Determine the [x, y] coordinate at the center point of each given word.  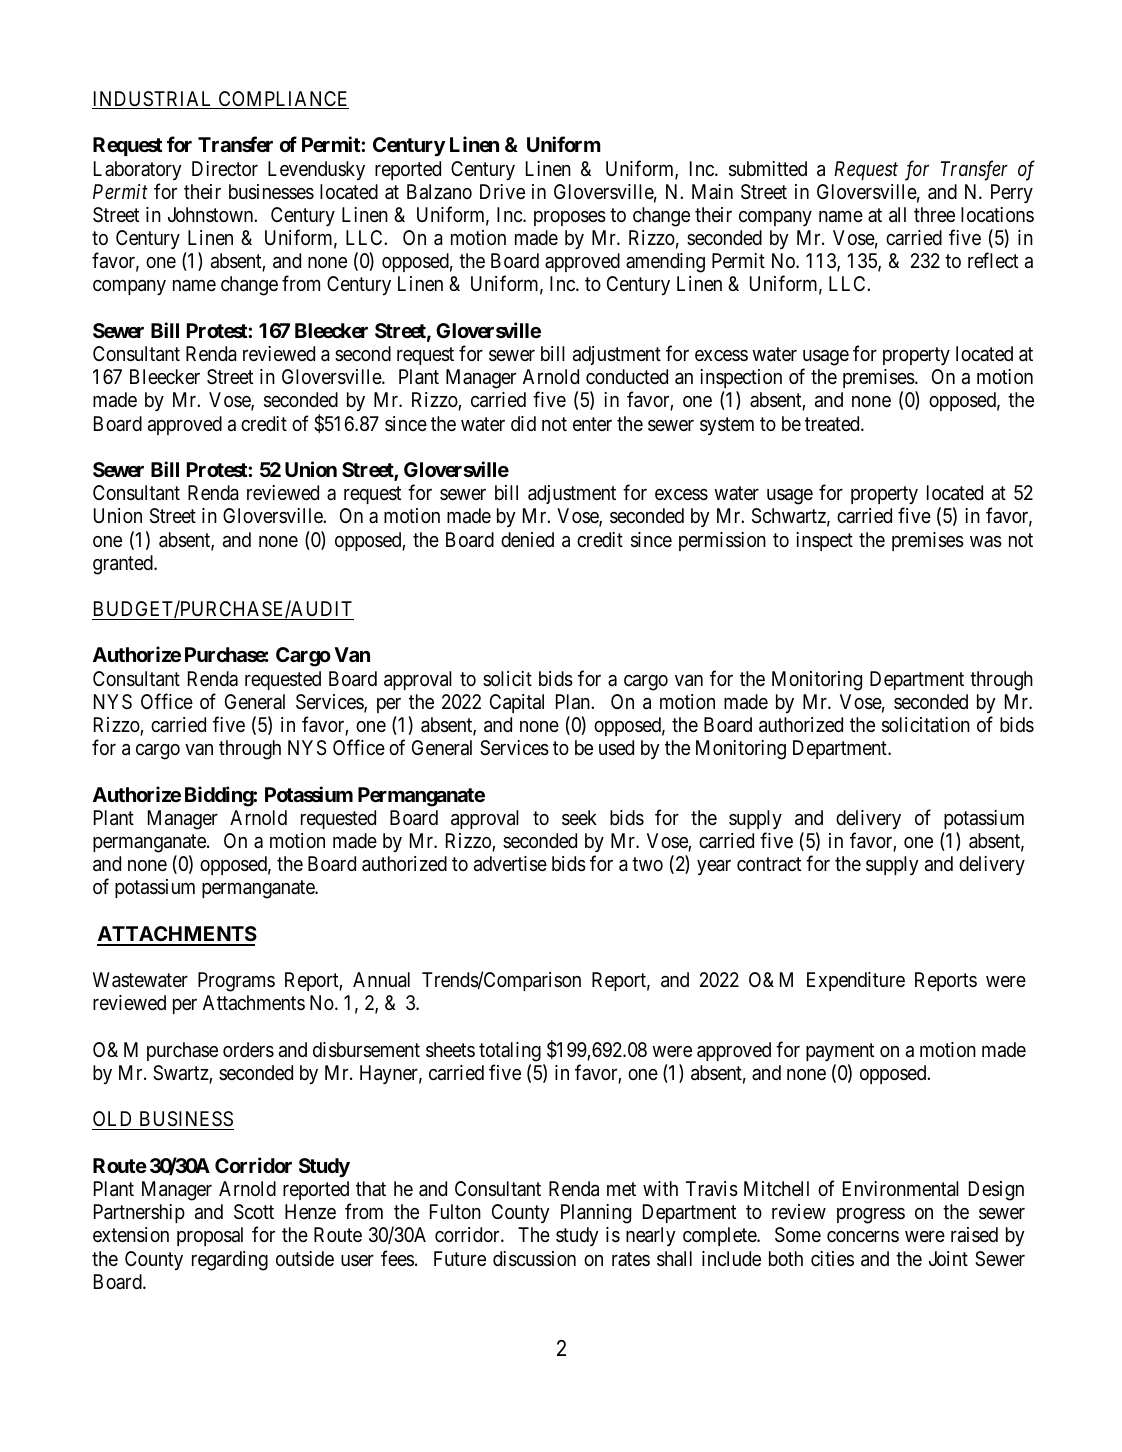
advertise [510, 864]
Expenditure [856, 981]
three [934, 214]
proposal [210, 1236]
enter [592, 424]
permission [722, 541]
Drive [502, 191]
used [616, 748]
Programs [236, 982]
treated [833, 424]
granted [124, 565]
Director [225, 168]
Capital [517, 703]
